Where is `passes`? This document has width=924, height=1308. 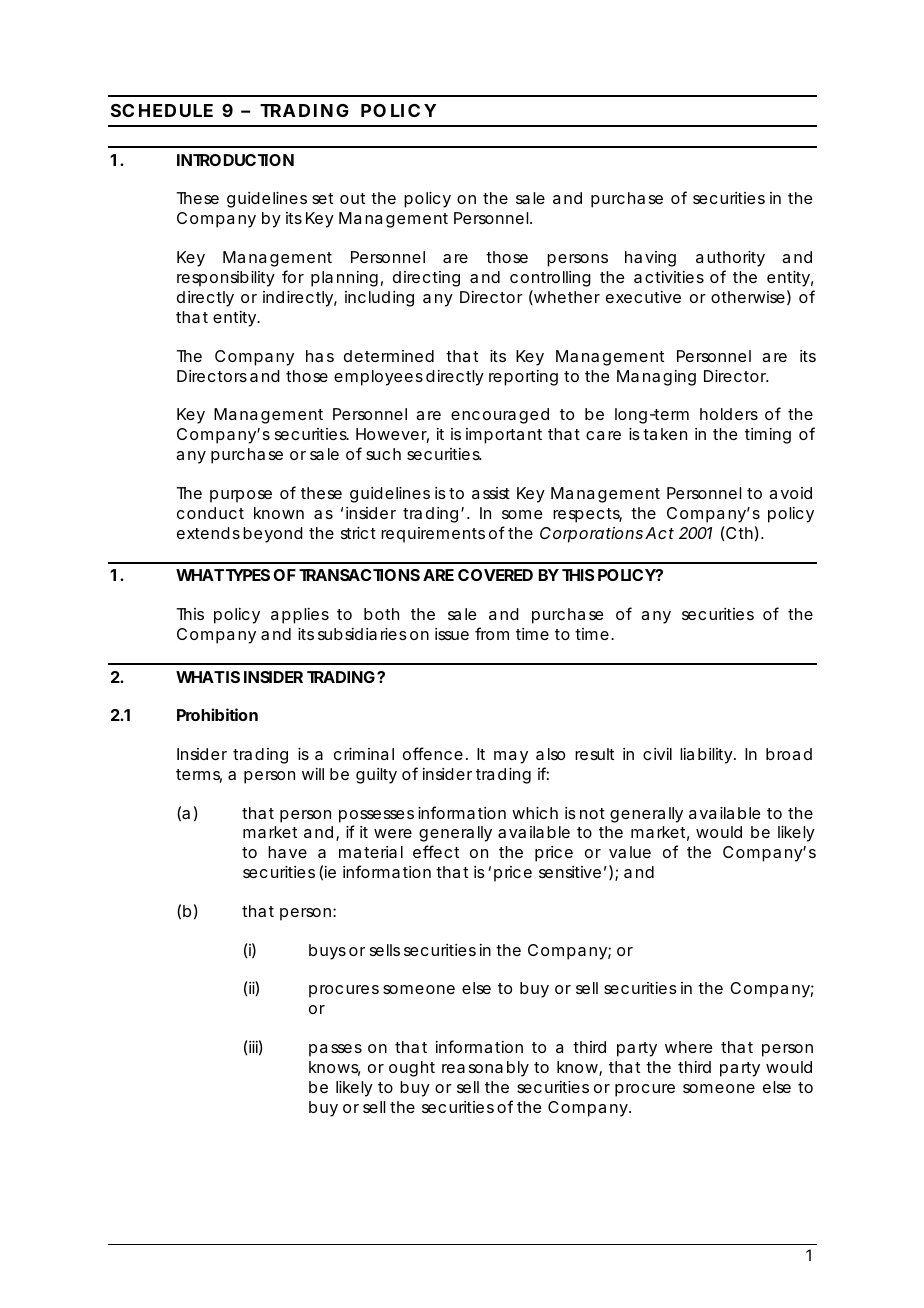
passes is located at coordinates (335, 1050).
